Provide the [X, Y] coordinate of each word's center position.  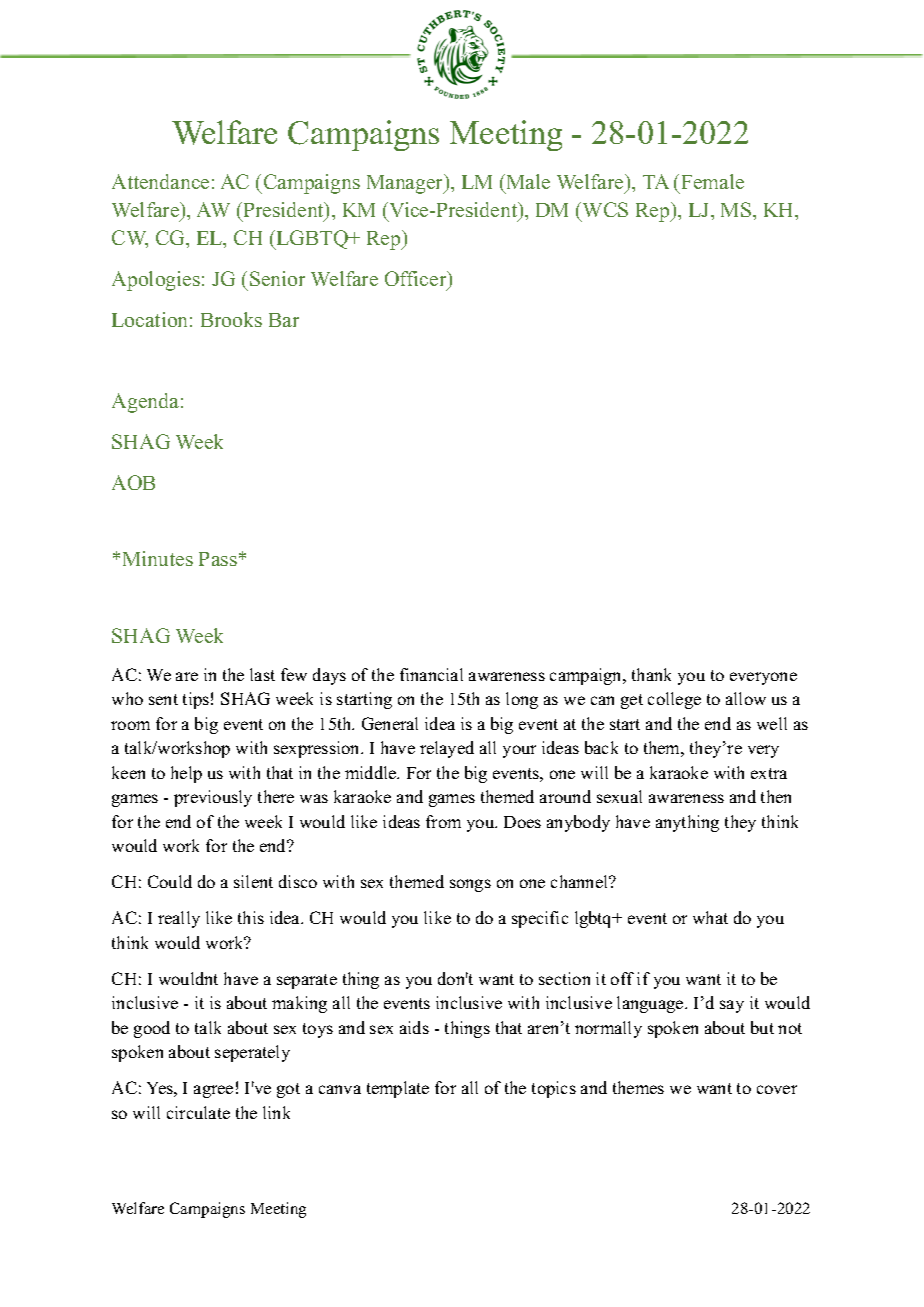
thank [651, 674]
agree [213, 1091]
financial [431, 674]
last [262, 674]
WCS [605, 209]
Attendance [160, 181]
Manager [406, 184]
